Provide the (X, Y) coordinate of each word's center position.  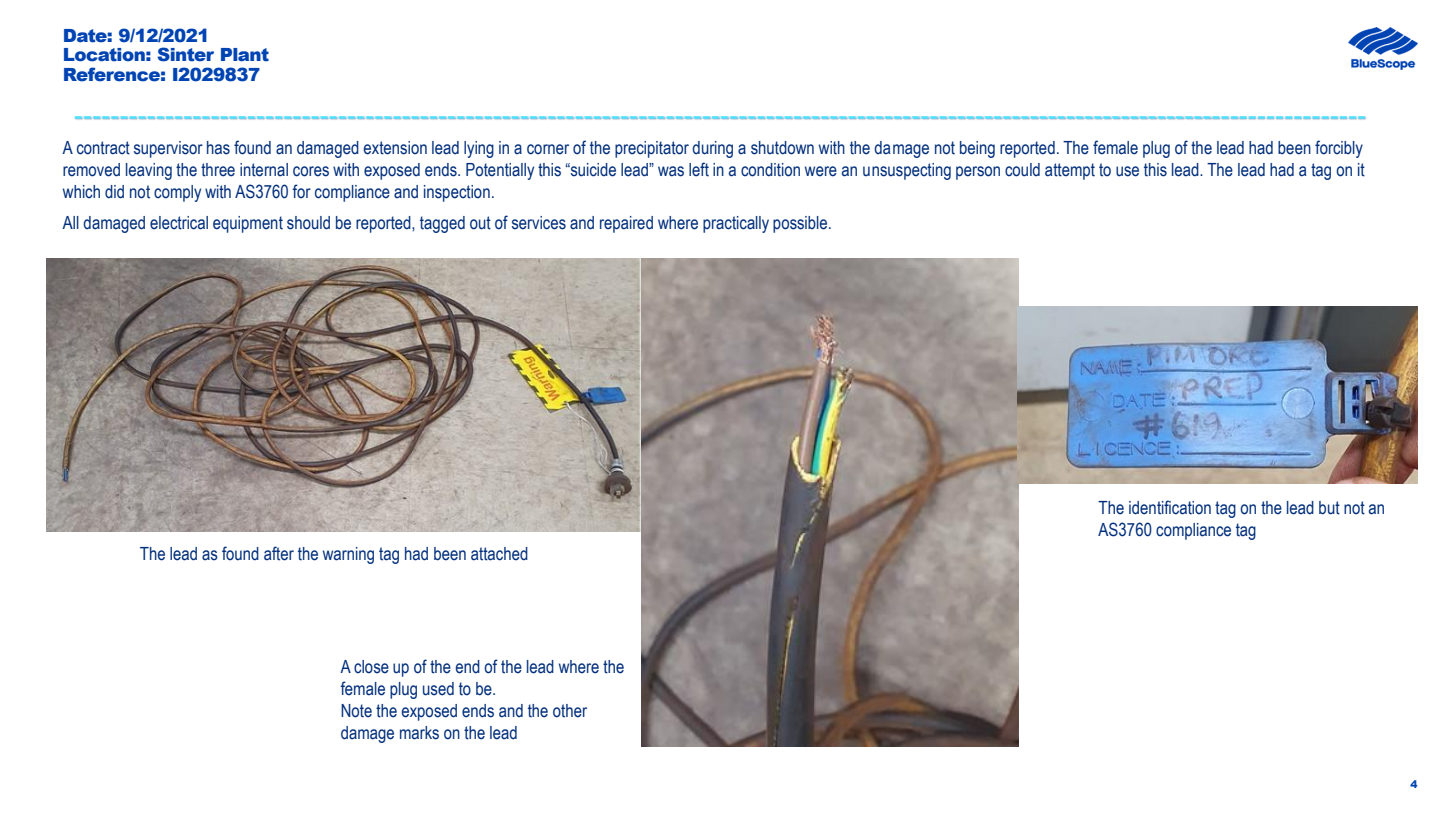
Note (356, 711)
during (712, 149)
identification (1170, 507)
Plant (245, 55)
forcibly (1339, 149)
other (570, 711)
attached (499, 554)
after (279, 553)
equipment (248, 224)
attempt (1070, 171)
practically (736, 224)
